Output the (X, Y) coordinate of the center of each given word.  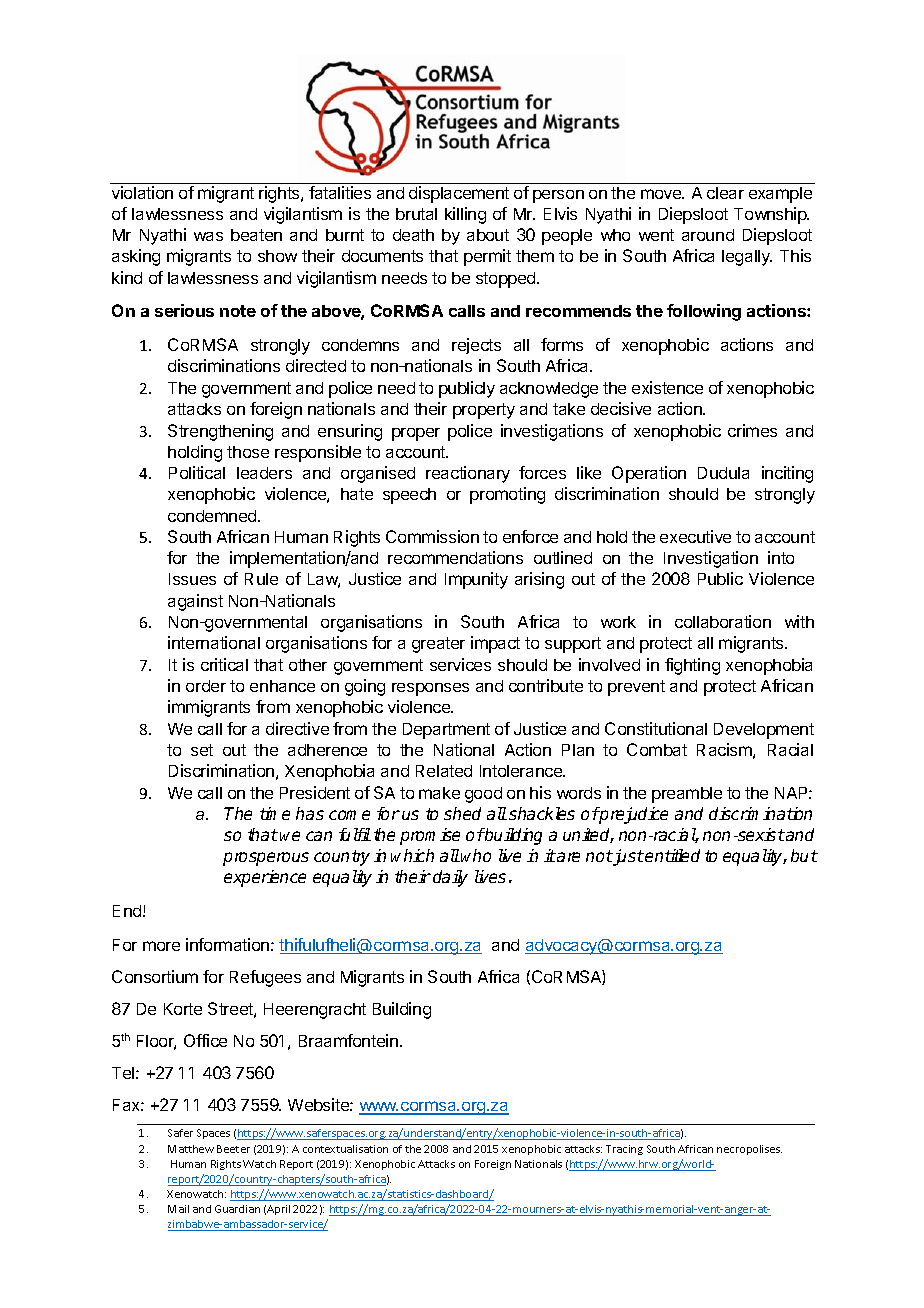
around (708, 235)
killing (465, 215)
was (208, 236)
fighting (692, 666)
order (206, 686)
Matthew (191, 1149)
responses (430, 689)
